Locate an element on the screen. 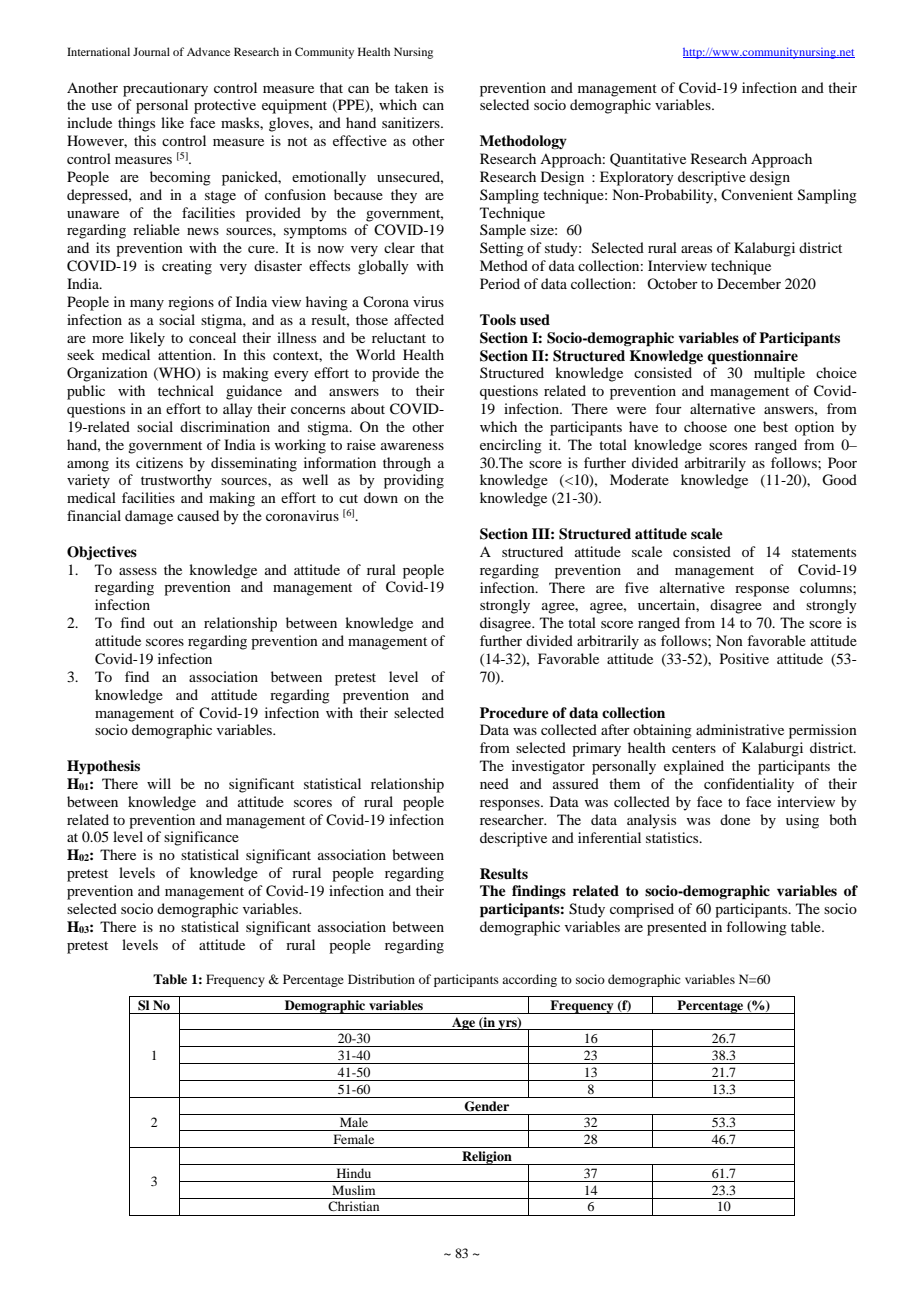 The height and width of the screenshot is (1307, 924). attention is located at coordinates (186, 354).
